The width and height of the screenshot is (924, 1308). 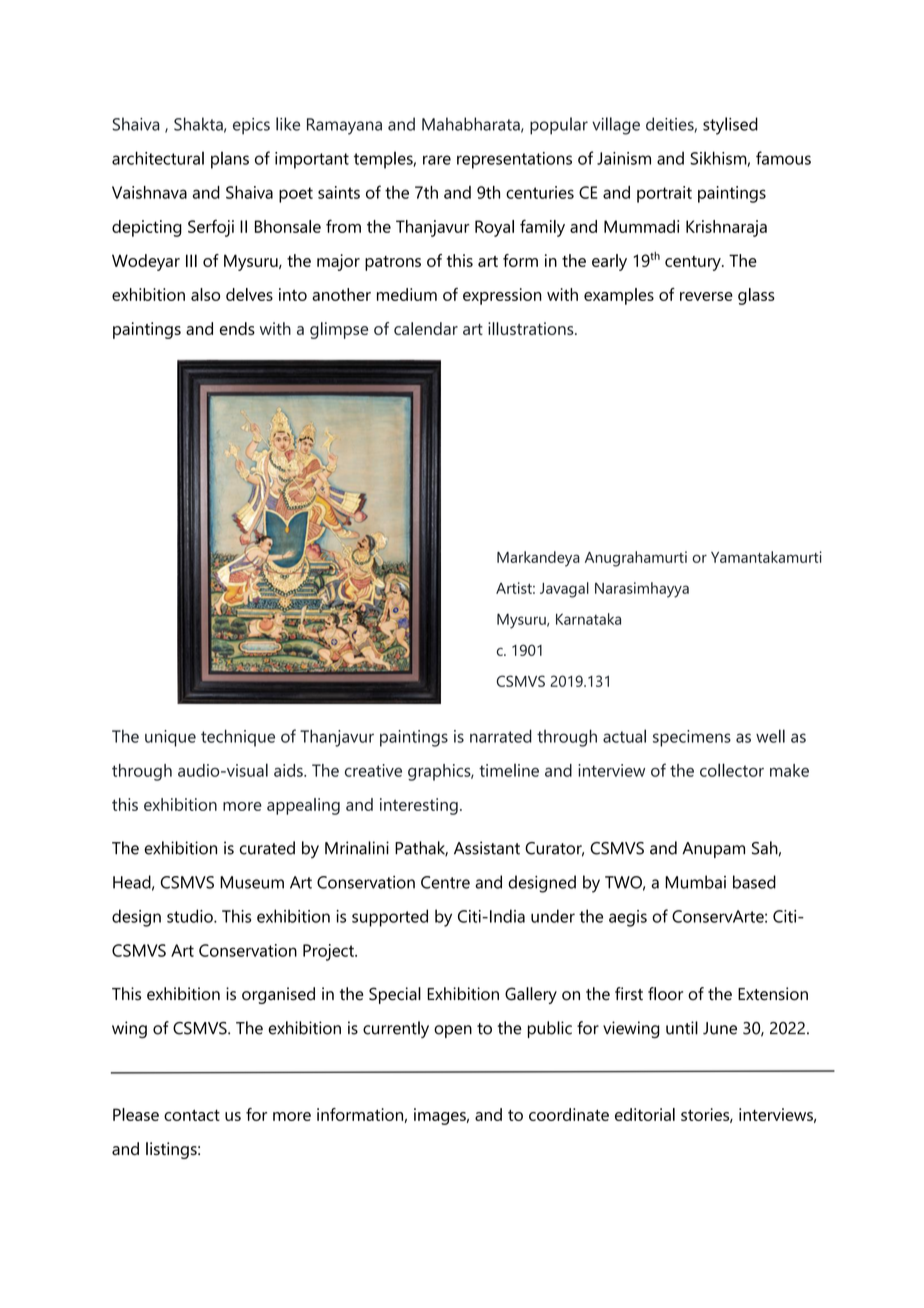 I want to click on illustrations, so click(x=532, y=328).
